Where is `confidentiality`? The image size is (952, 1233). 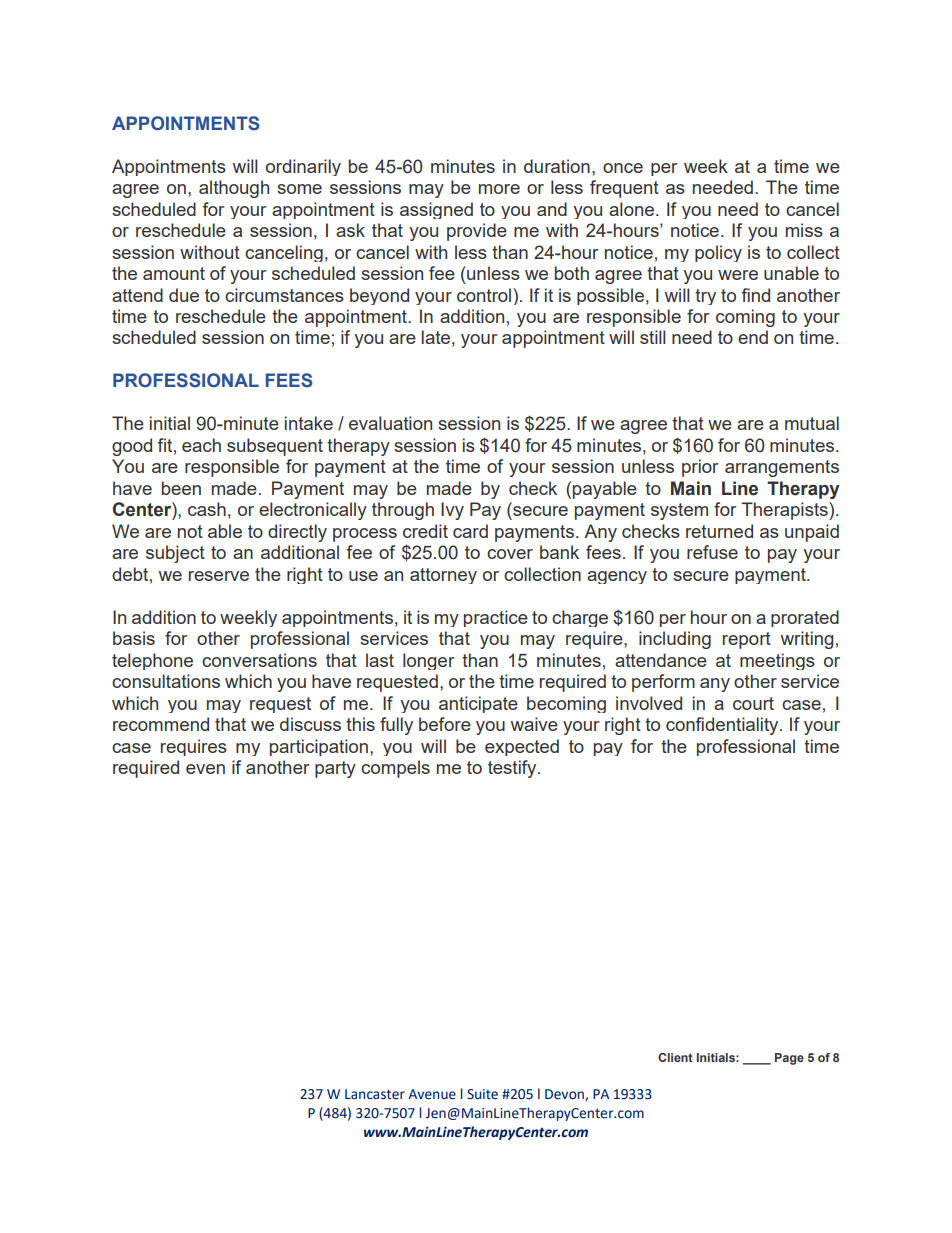 confidentiality is located at coordinates (723, 726).
